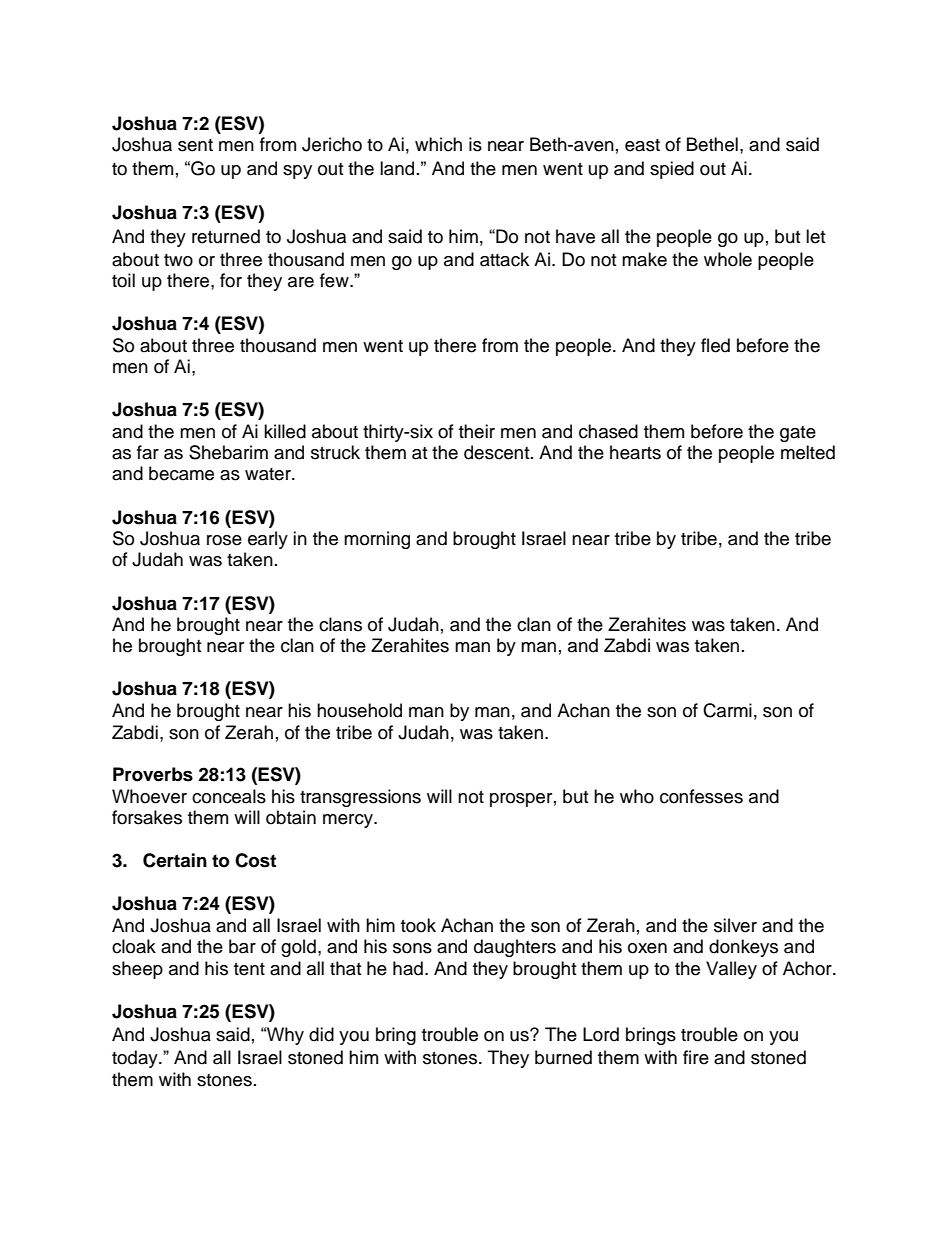 This image has height=1233, width=952. What do you see at coordinates (672, 170) in the image?
I see `spied` at bounding box center [672, 170].
